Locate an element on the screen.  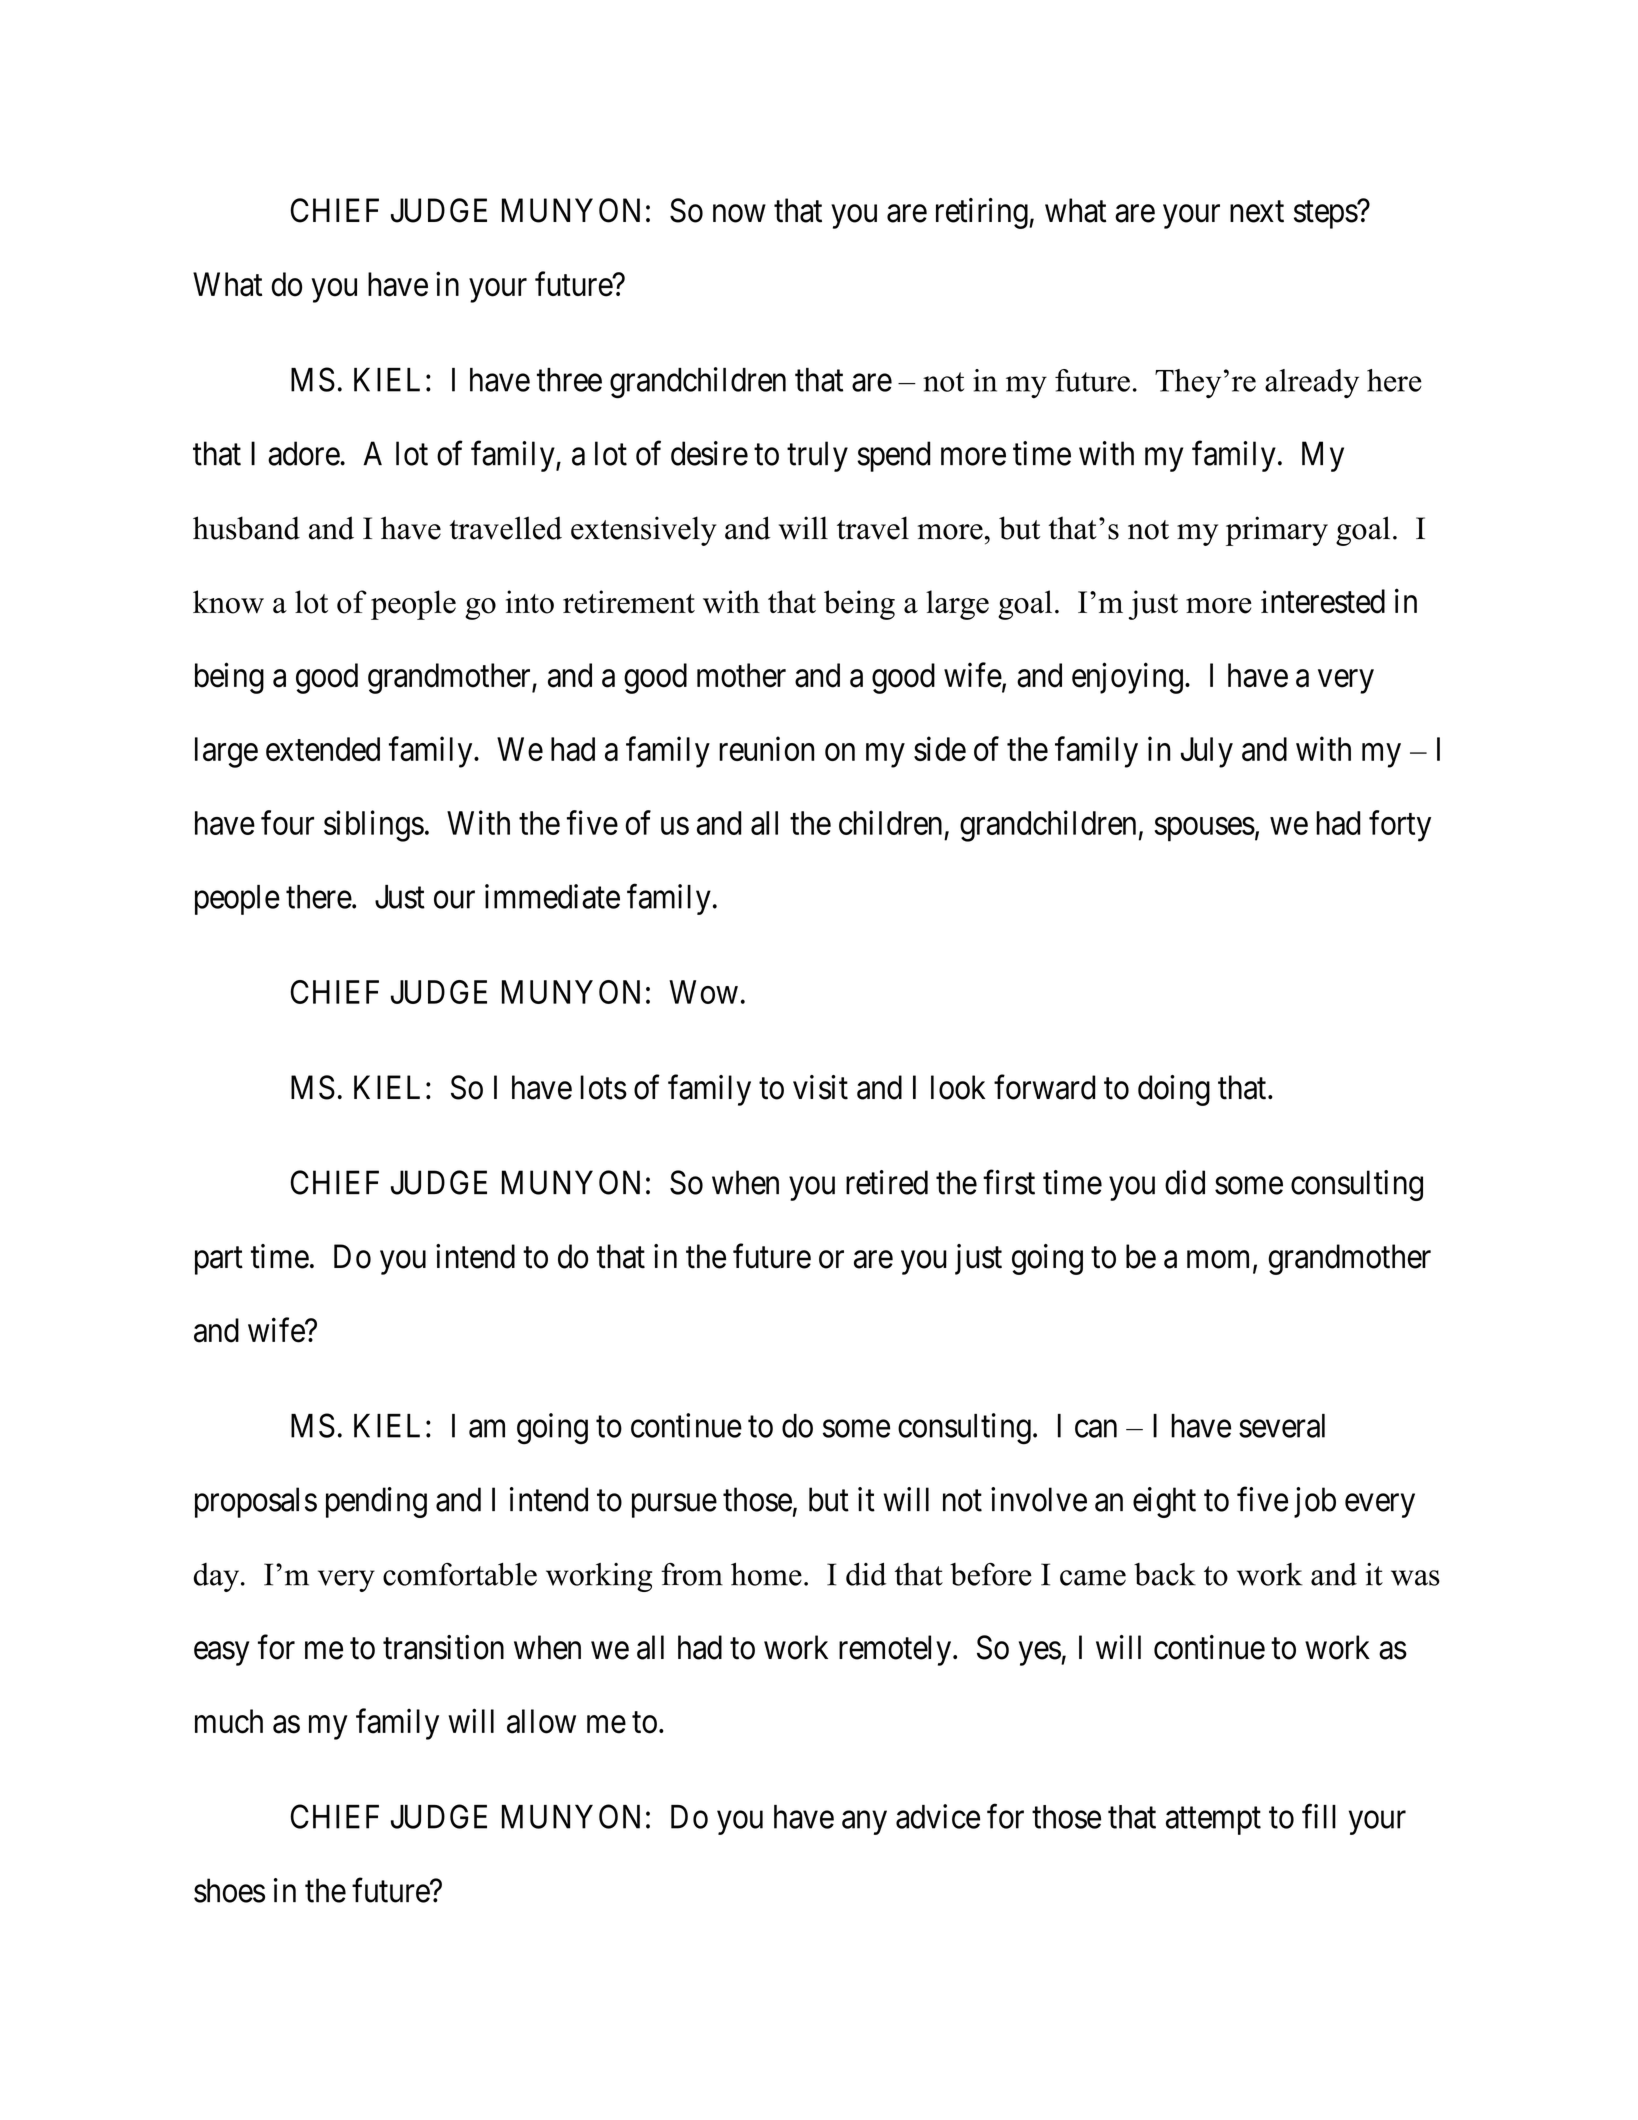
next is located at coordinates (1257, 212).
